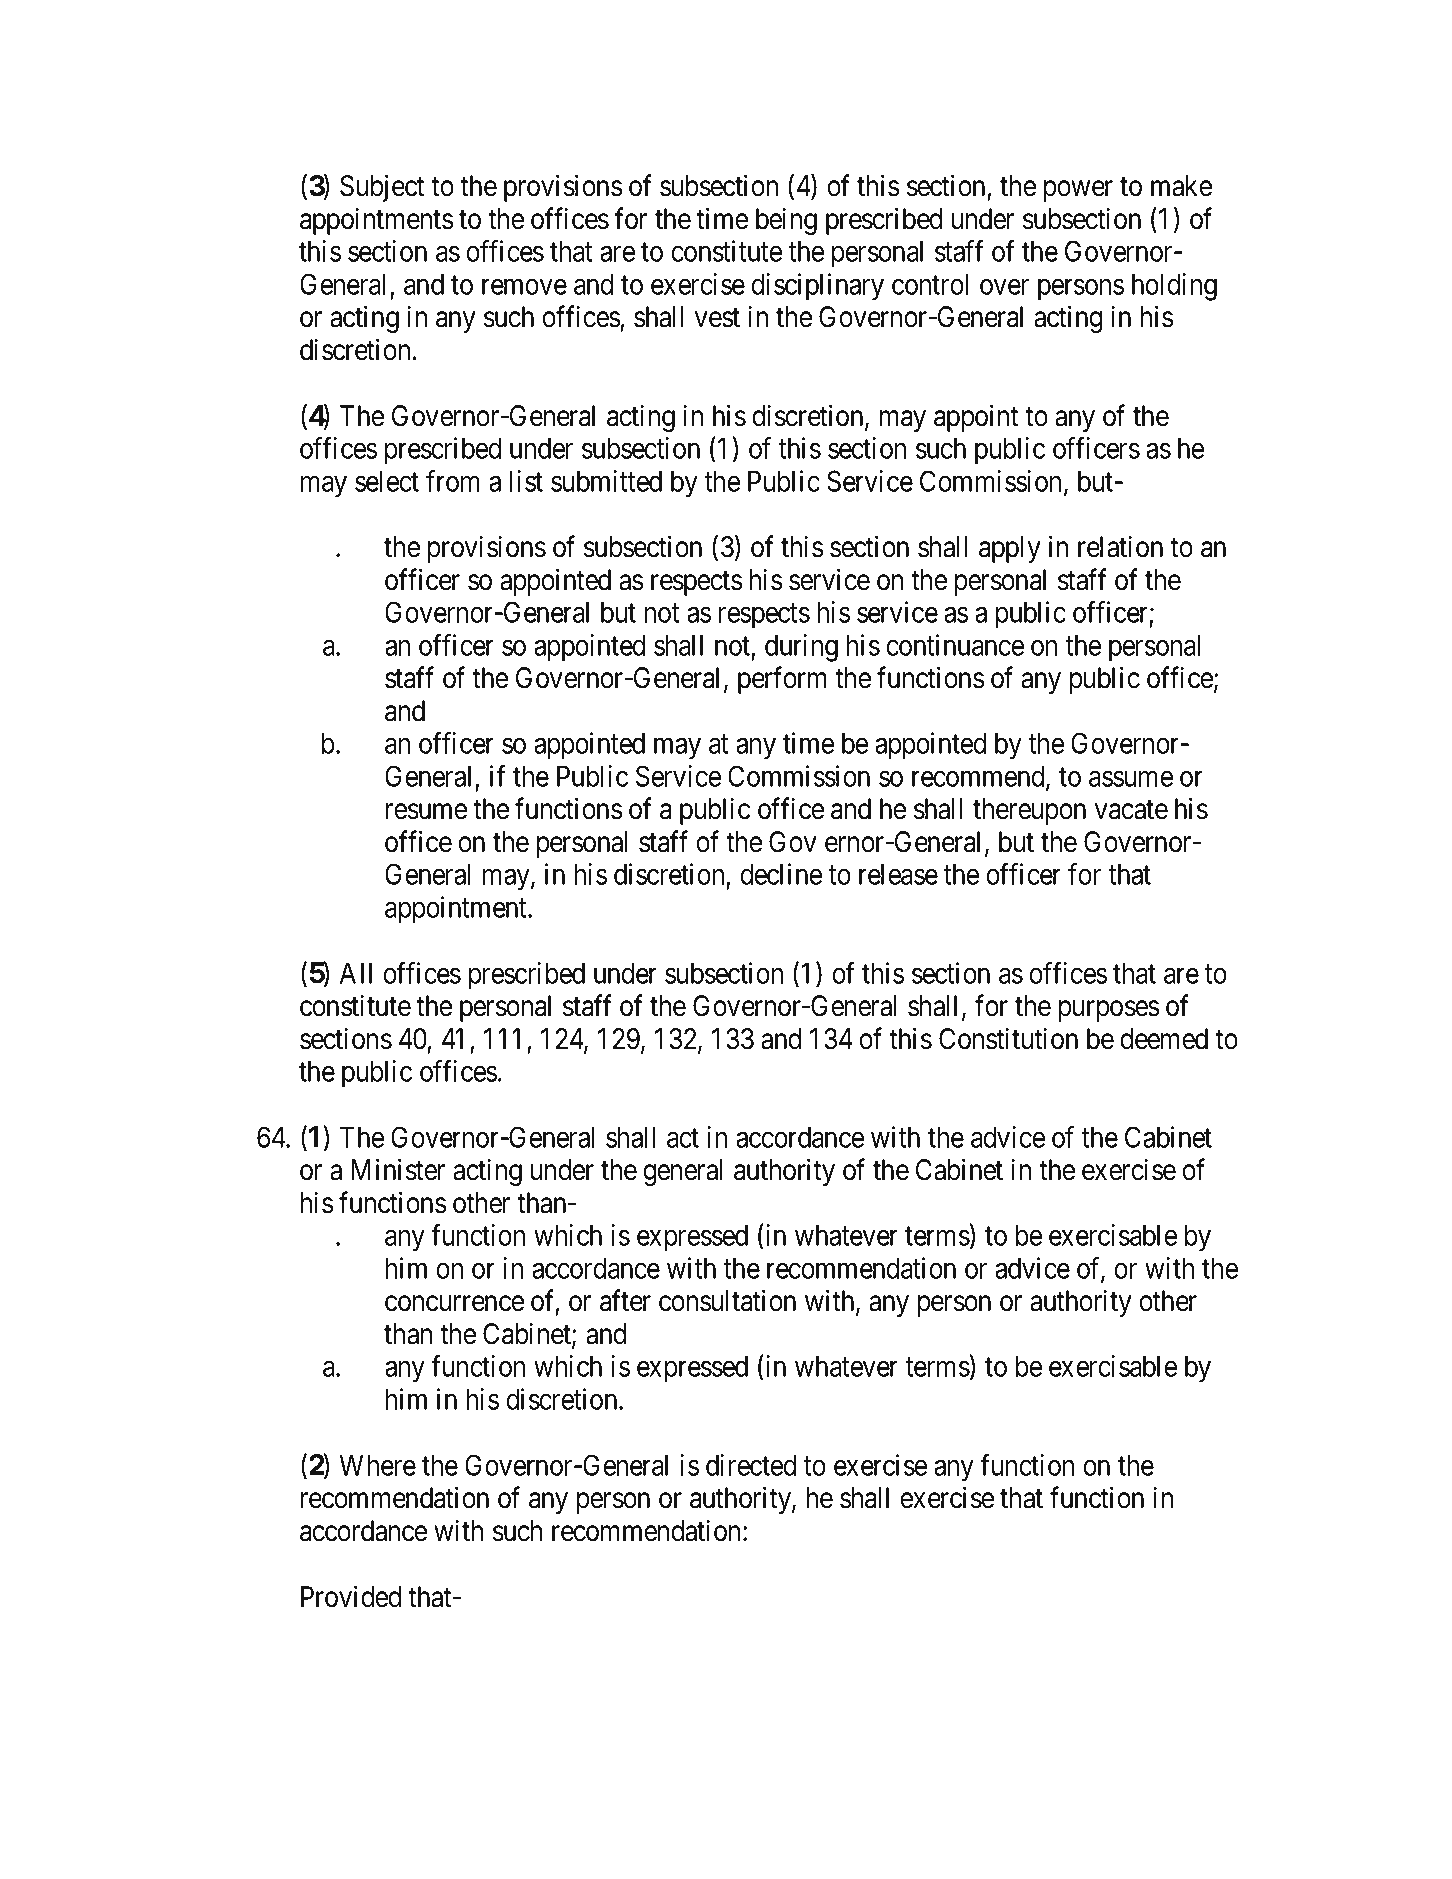 This screenshot has height=1879, width=1452. What do you see at coordinates (727, 1300) in the screenshot?
I see `consultation` at bounding box center [727, 1300].
